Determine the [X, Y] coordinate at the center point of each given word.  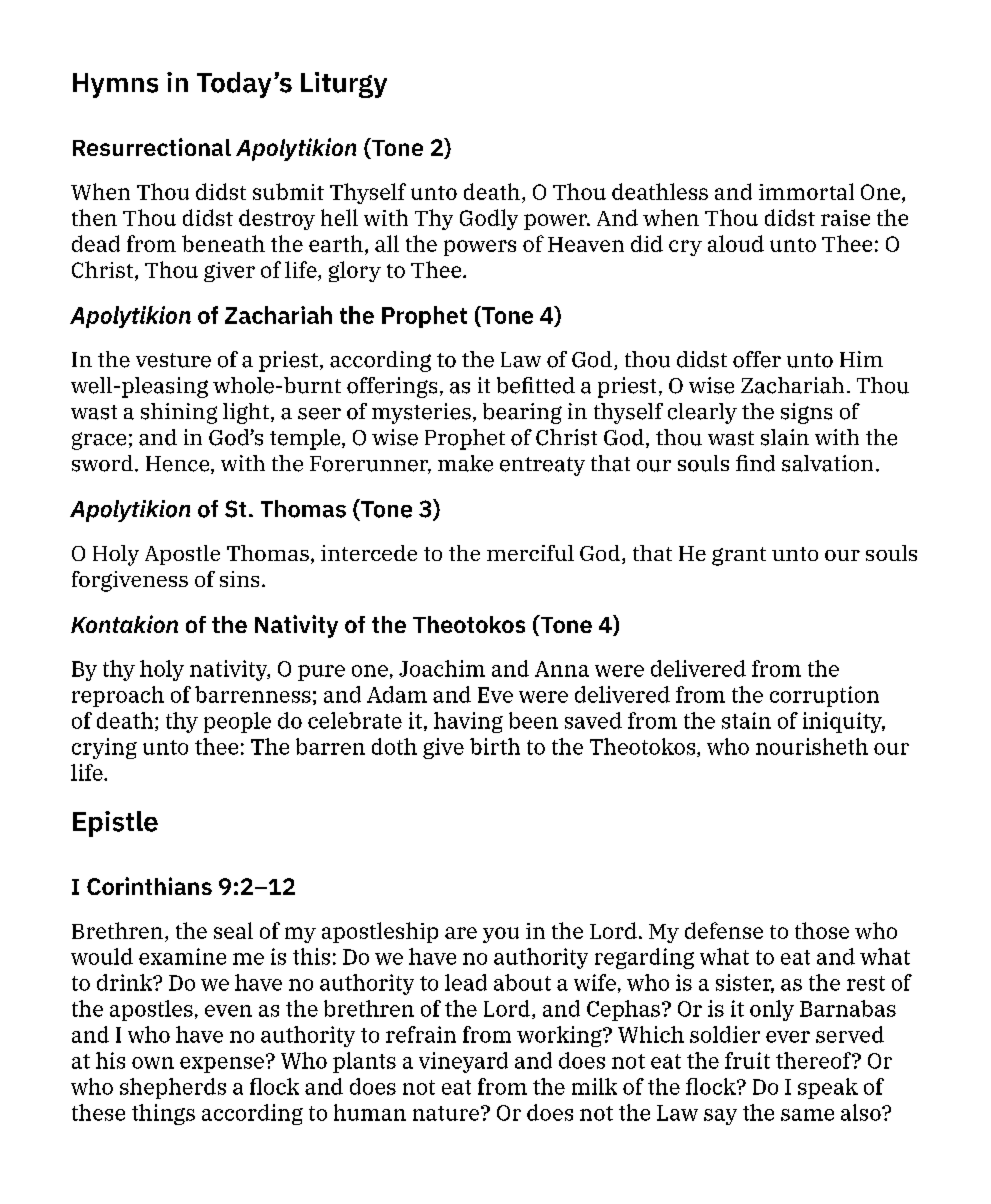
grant [739, 556]
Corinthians [149, 886]
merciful [530, 553]
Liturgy [344, 85]
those [822, 930]
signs [806, 413]
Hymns [115, 85]
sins [239, 579]
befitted [536, 385]
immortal [806, 191]
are [461, 933]
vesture [173, 360]
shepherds [173, 1088]
